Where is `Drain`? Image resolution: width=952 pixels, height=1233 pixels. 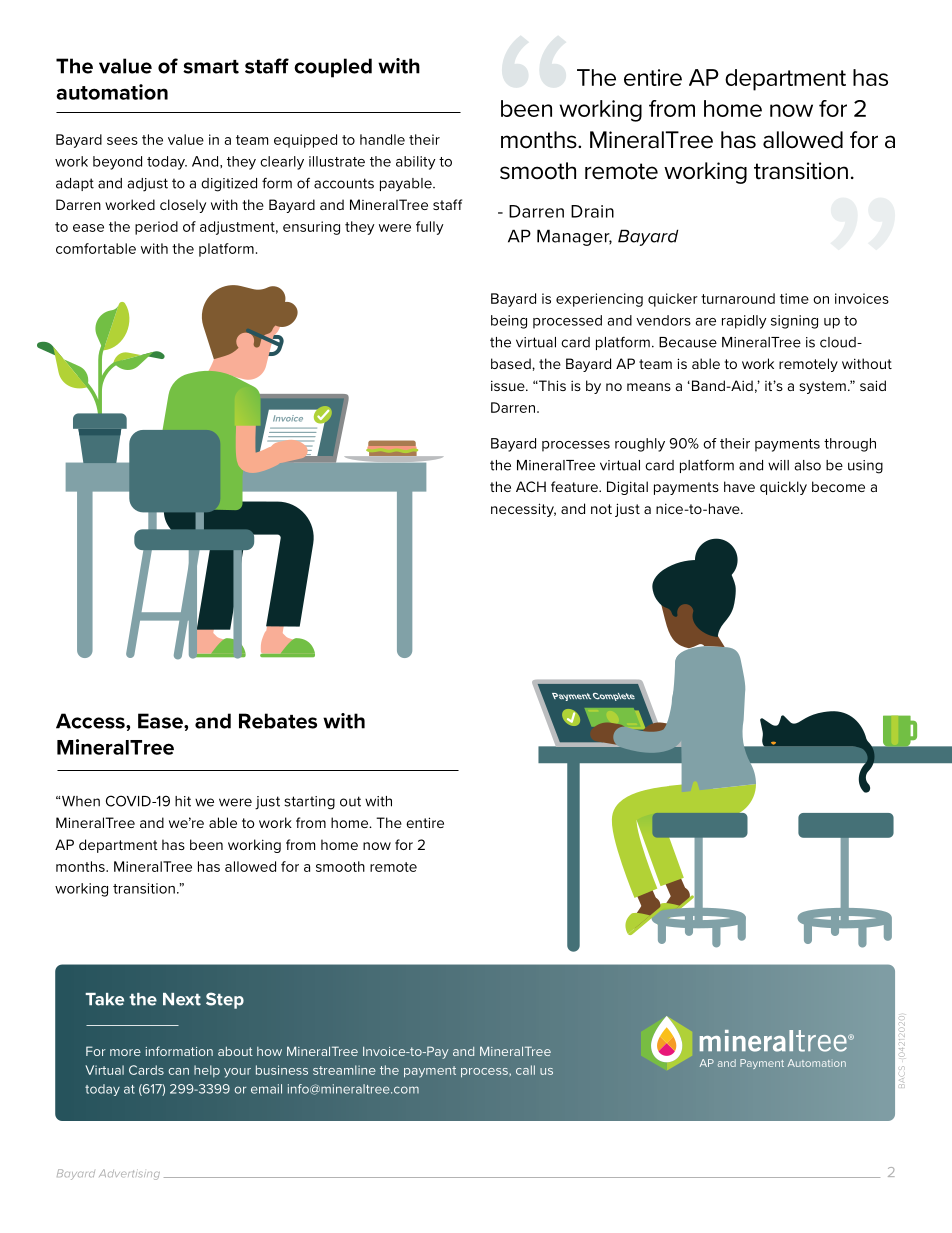
Drain is located at coordinates (592, 211).
